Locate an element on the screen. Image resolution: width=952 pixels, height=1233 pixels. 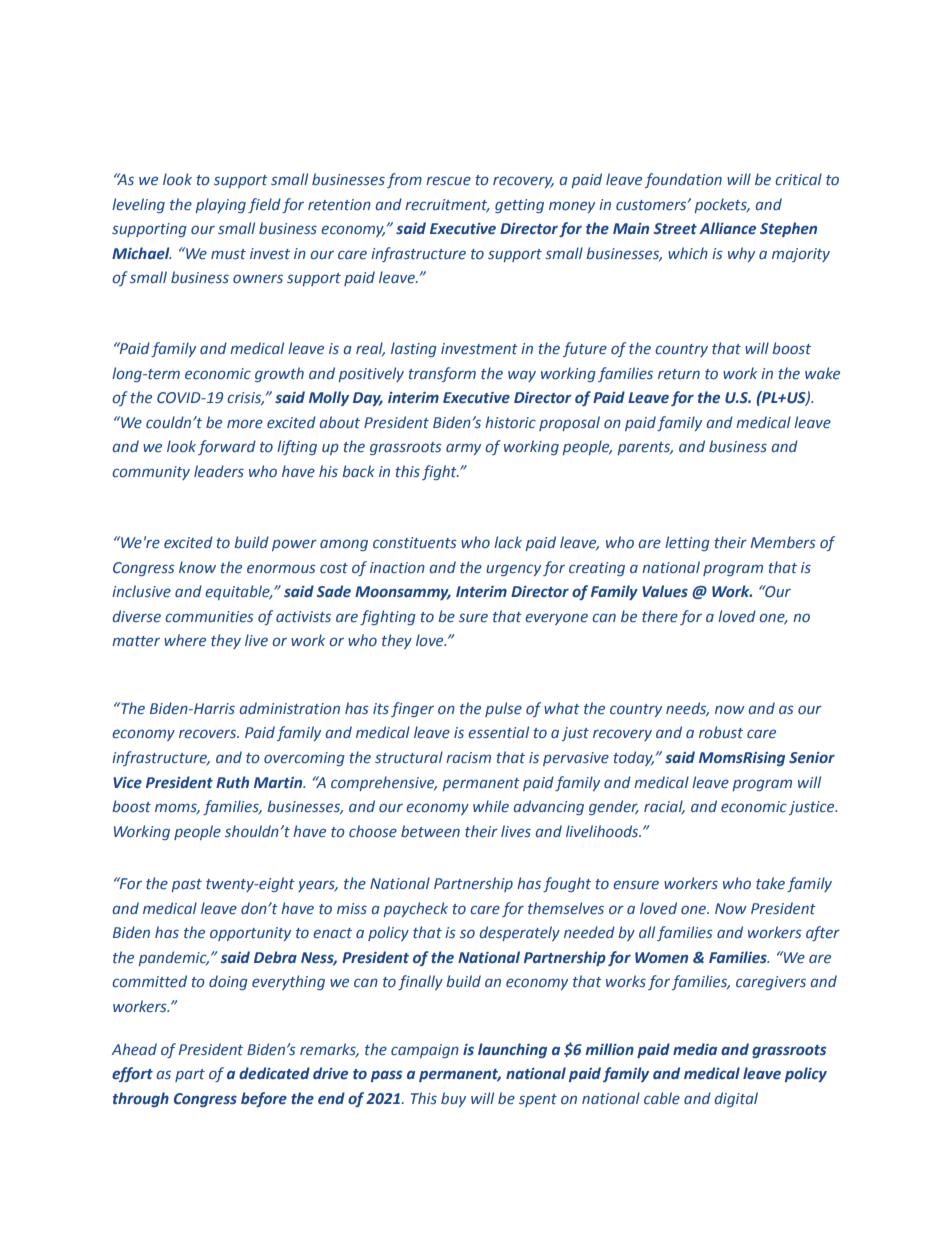
playing is located at coordinates (220, 205).
